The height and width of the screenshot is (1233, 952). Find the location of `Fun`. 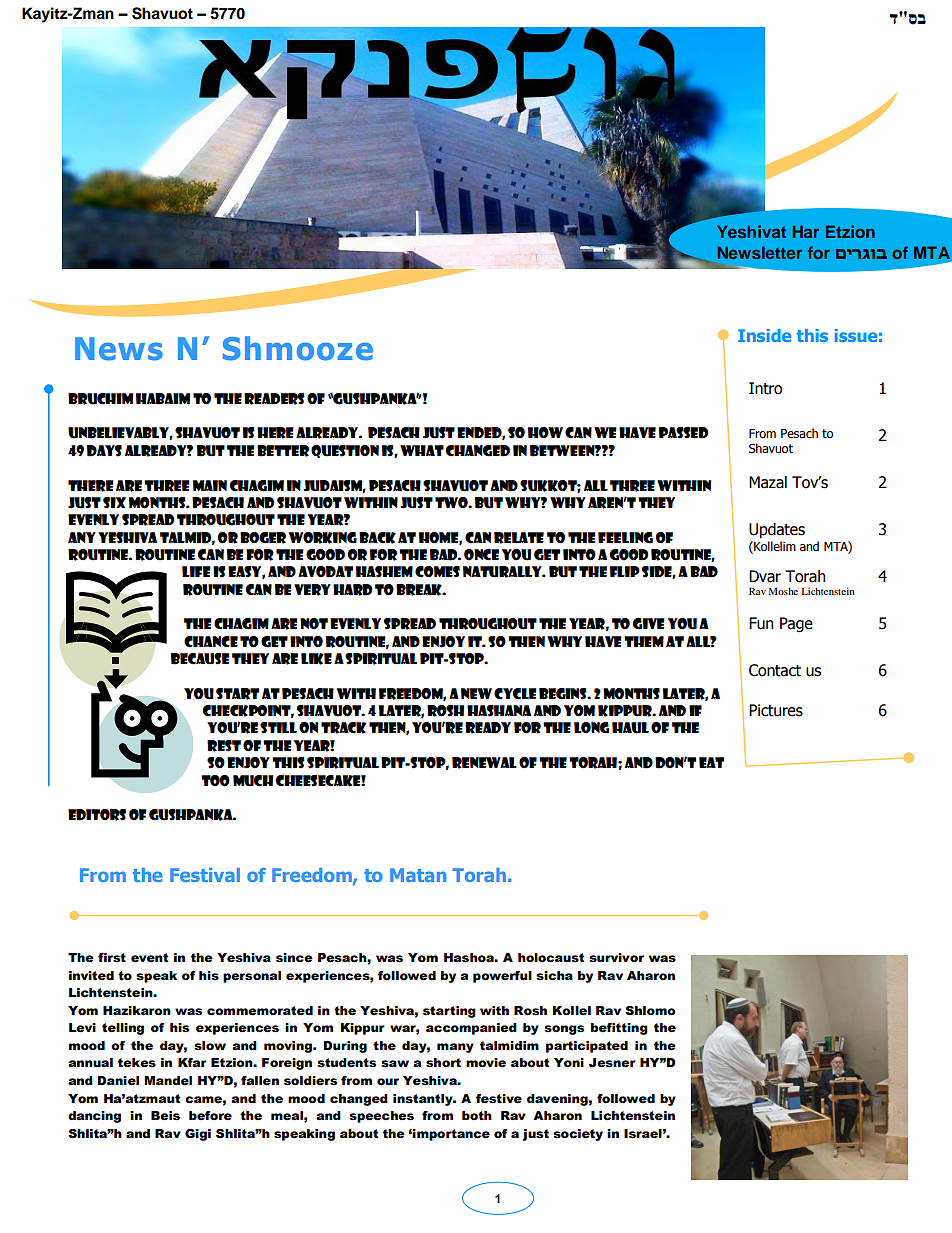

Fun is located at coordinates (761, 623).
